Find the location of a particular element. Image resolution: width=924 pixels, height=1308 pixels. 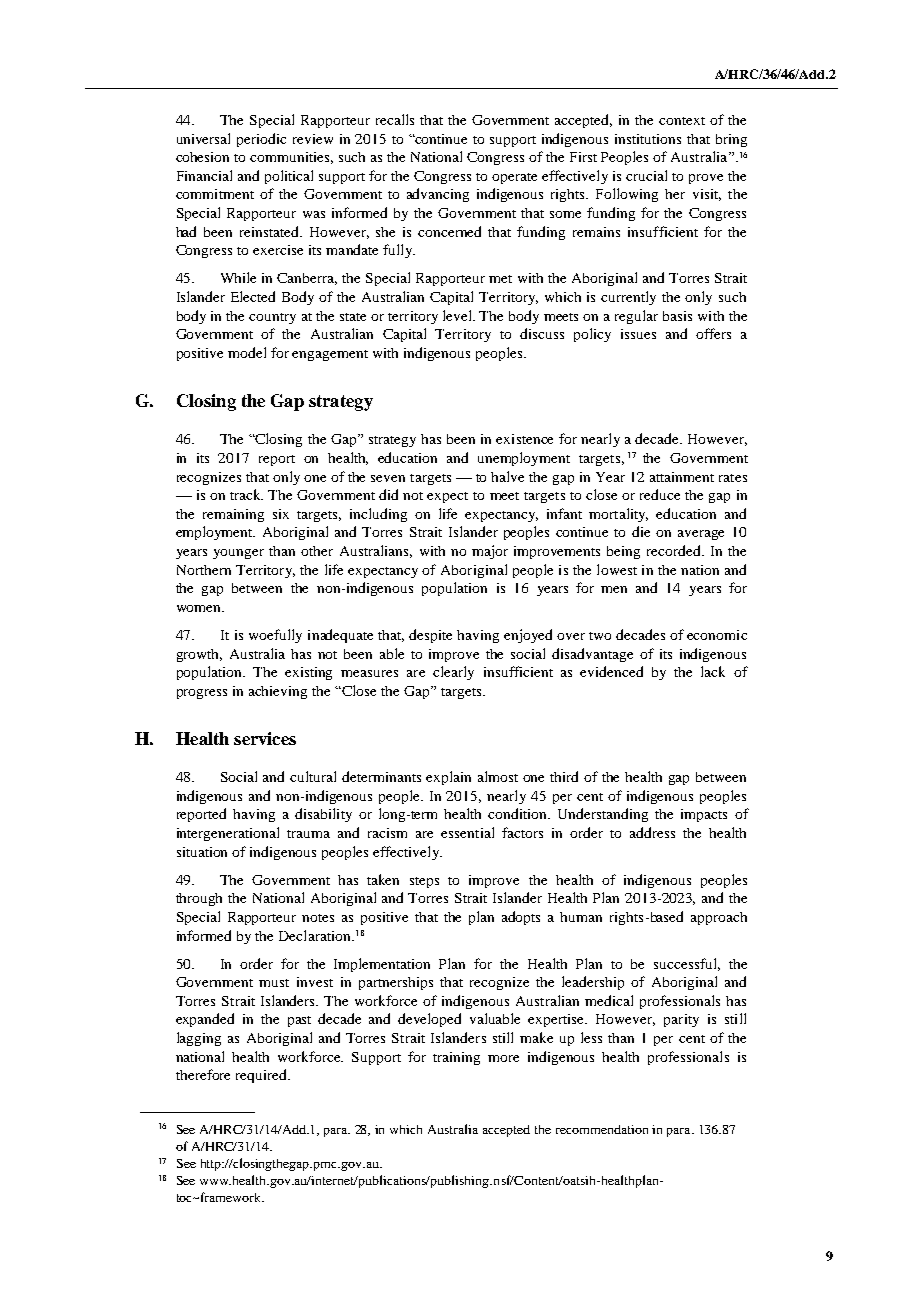

training is located at coordinates (456, 1058).
